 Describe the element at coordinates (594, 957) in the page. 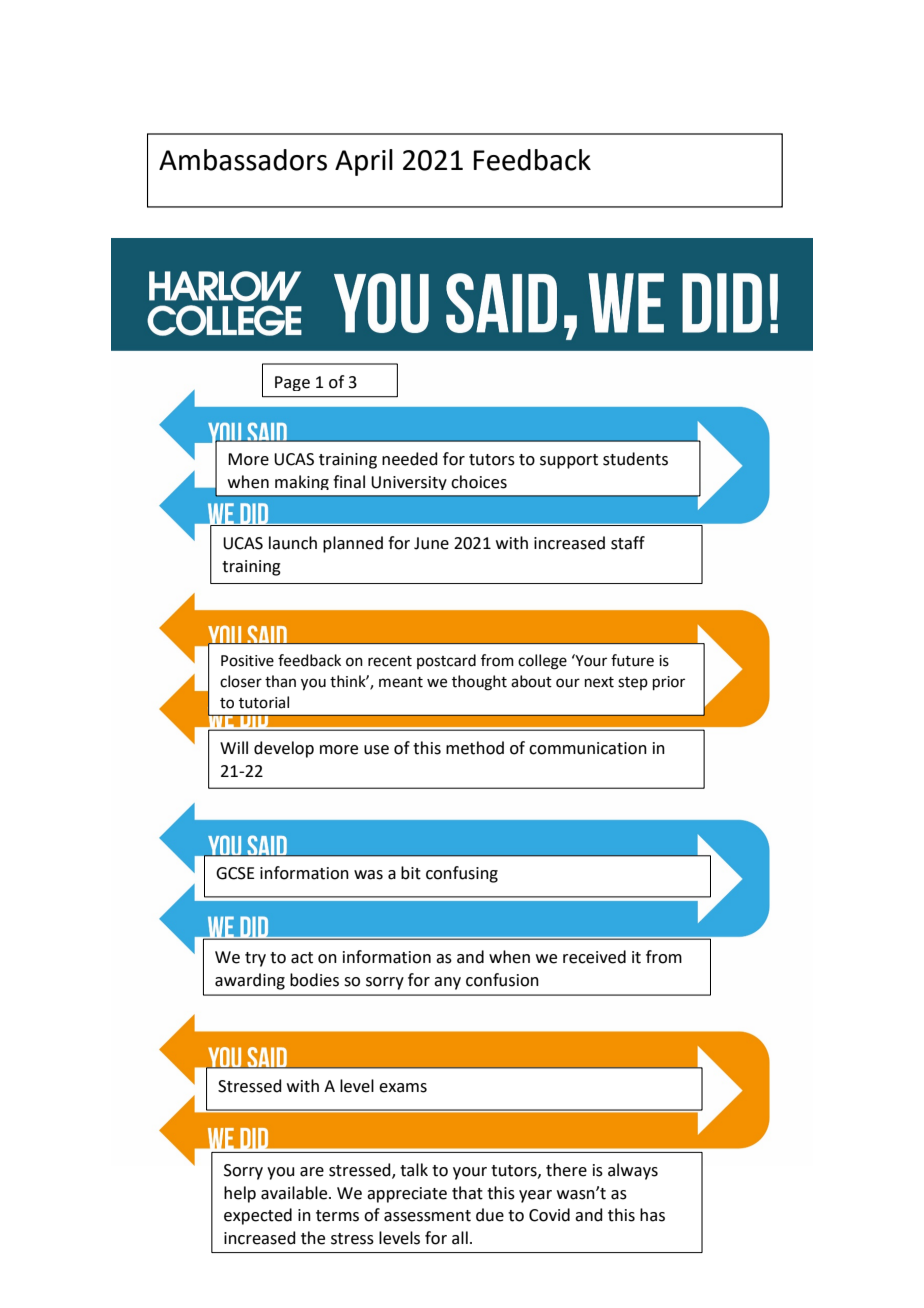

I see `received` at that location.
